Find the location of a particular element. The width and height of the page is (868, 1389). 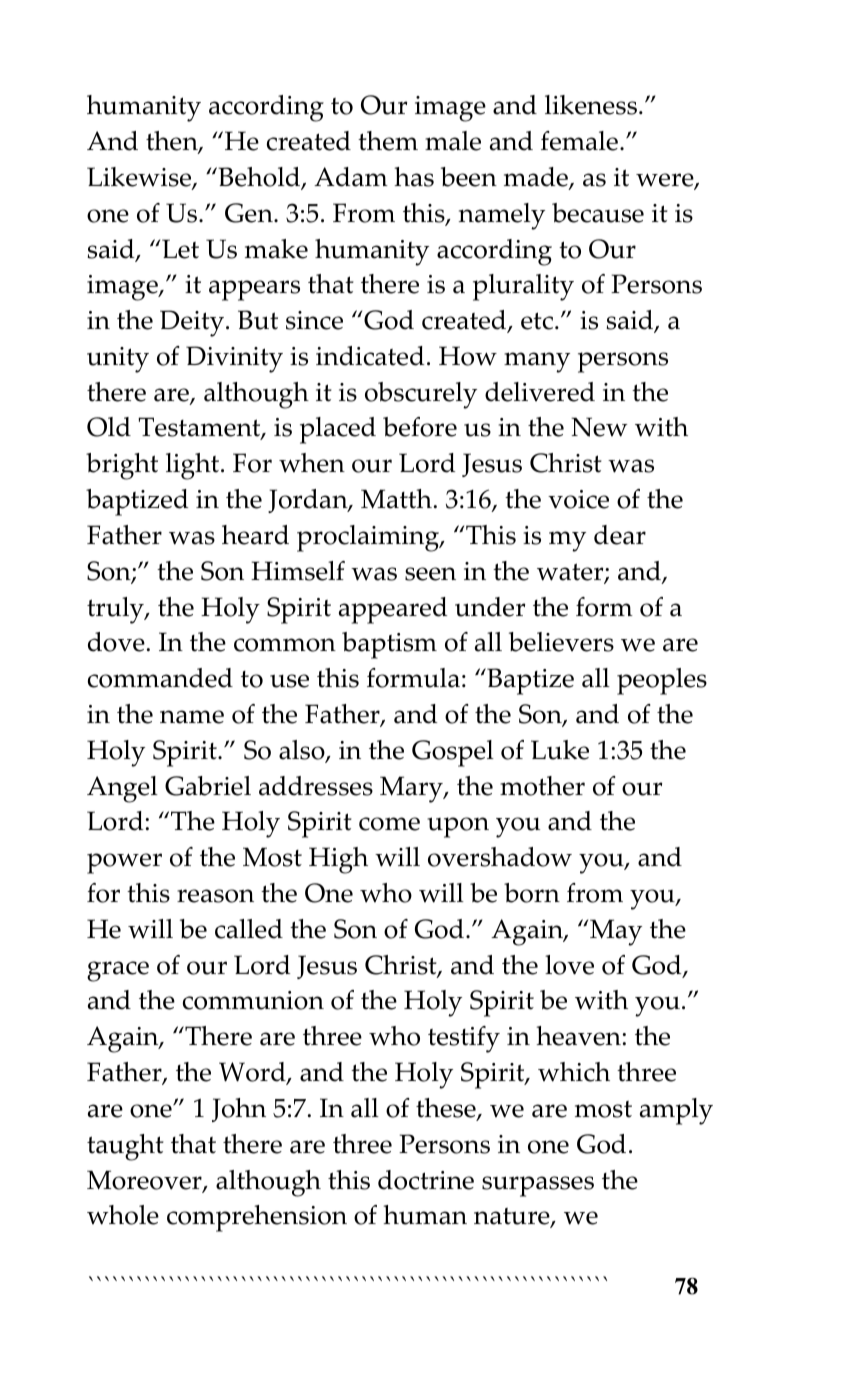

voice is located at coordinates (578, 499).
